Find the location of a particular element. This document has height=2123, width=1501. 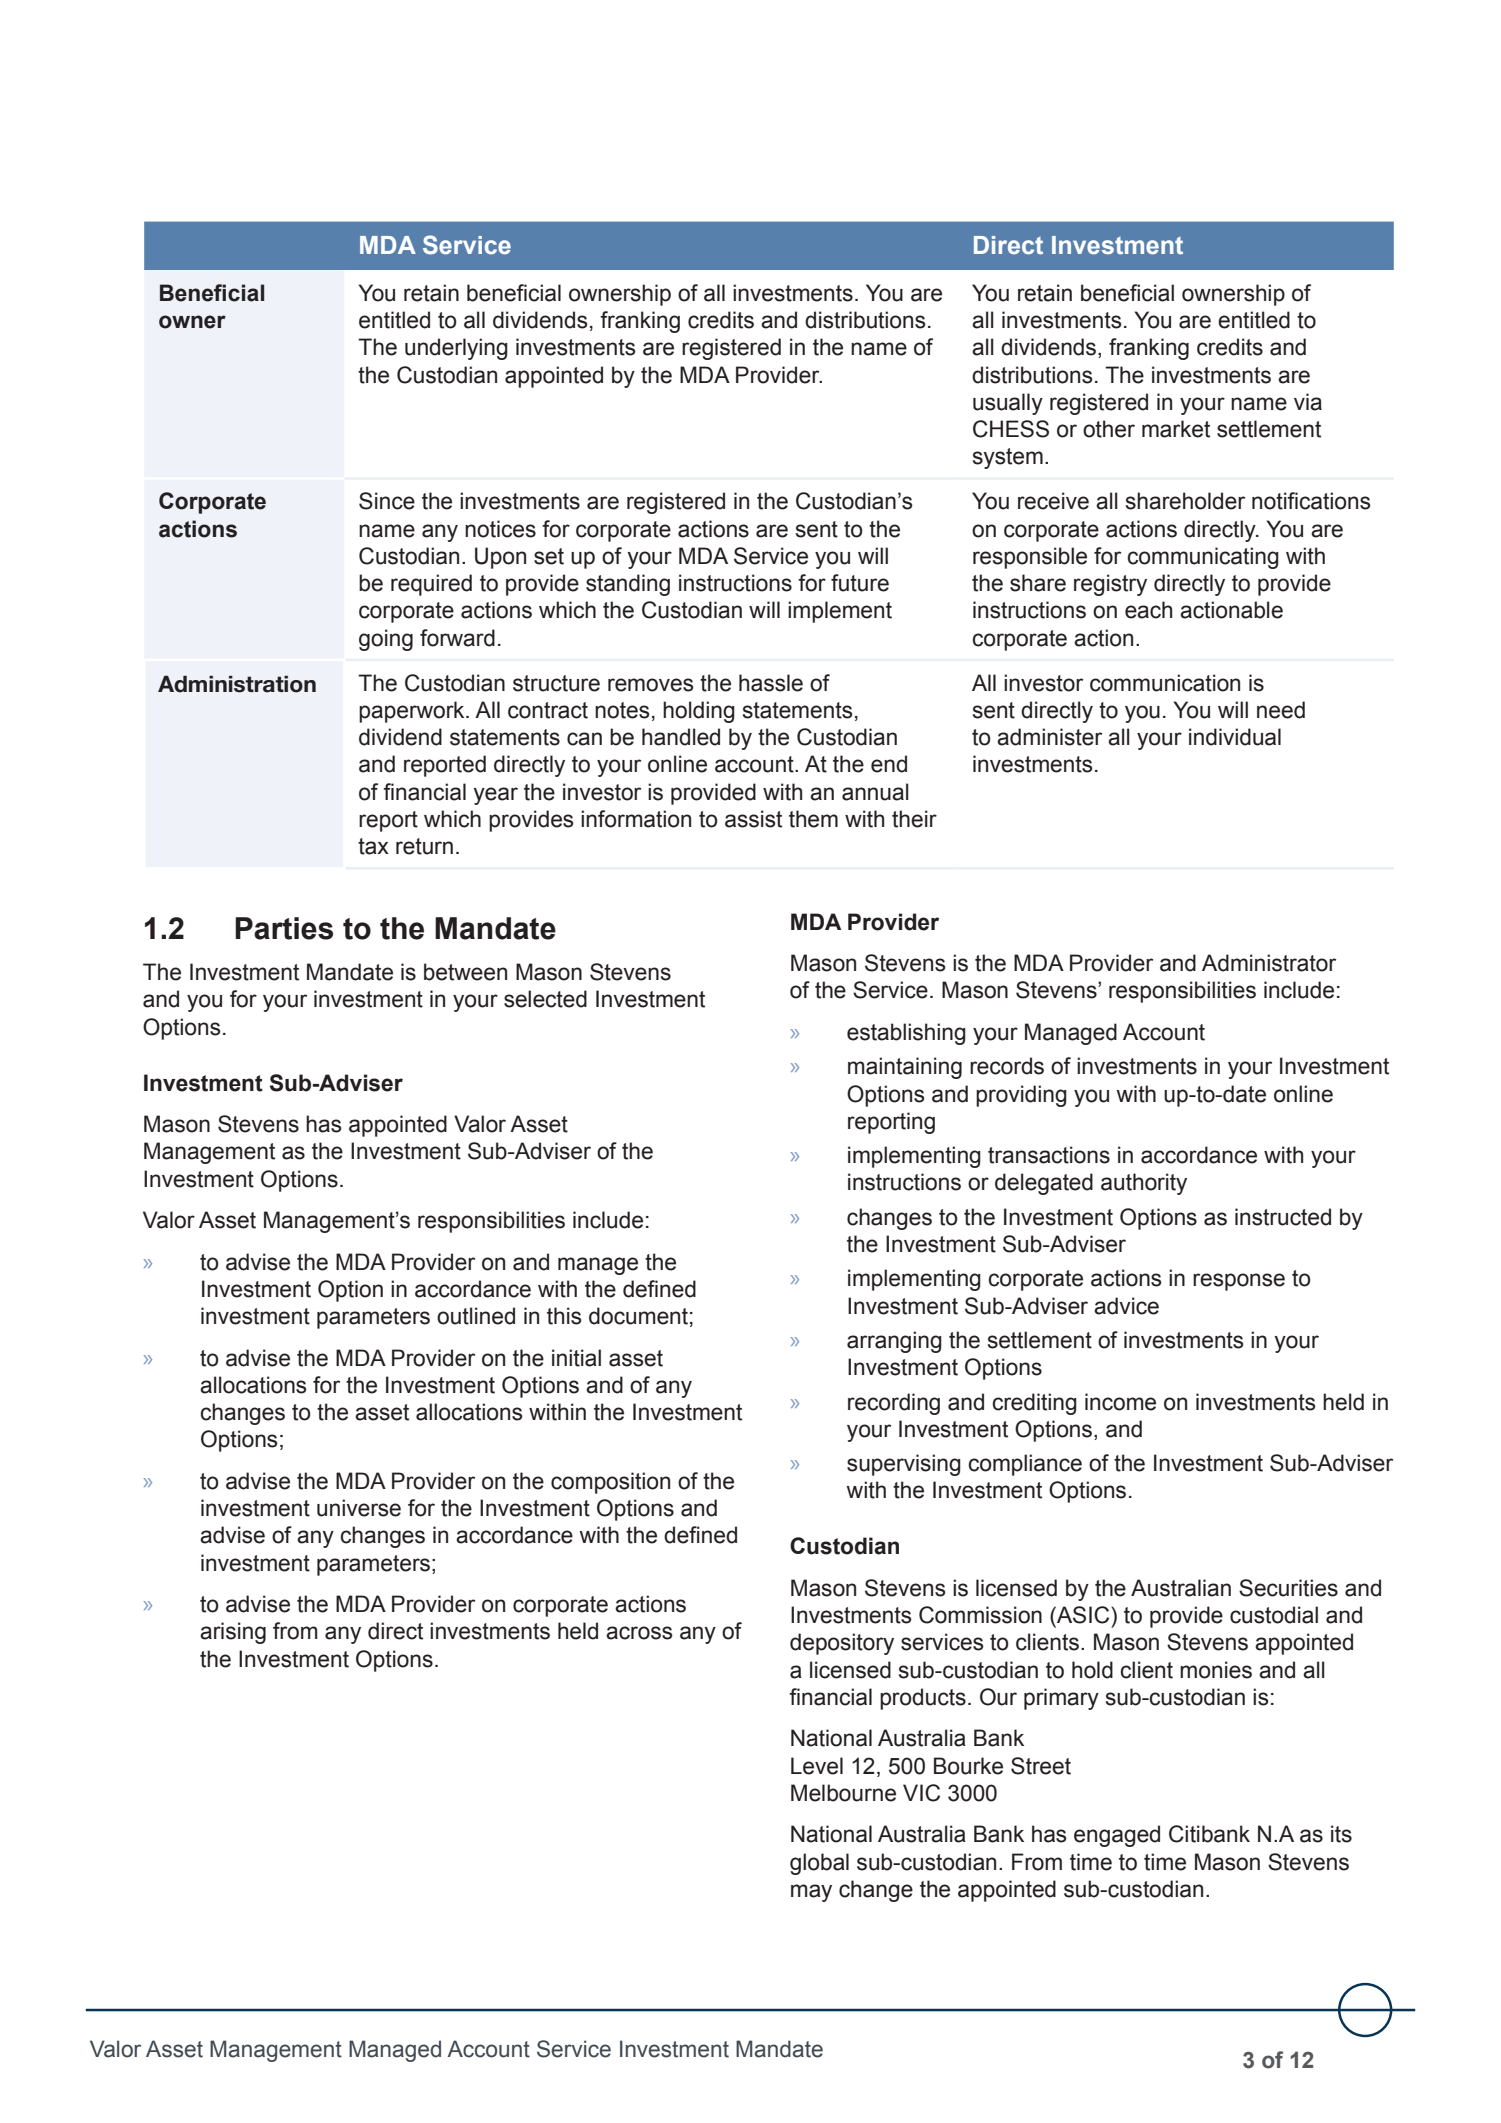

global is located at coordinates (819, 1864).
